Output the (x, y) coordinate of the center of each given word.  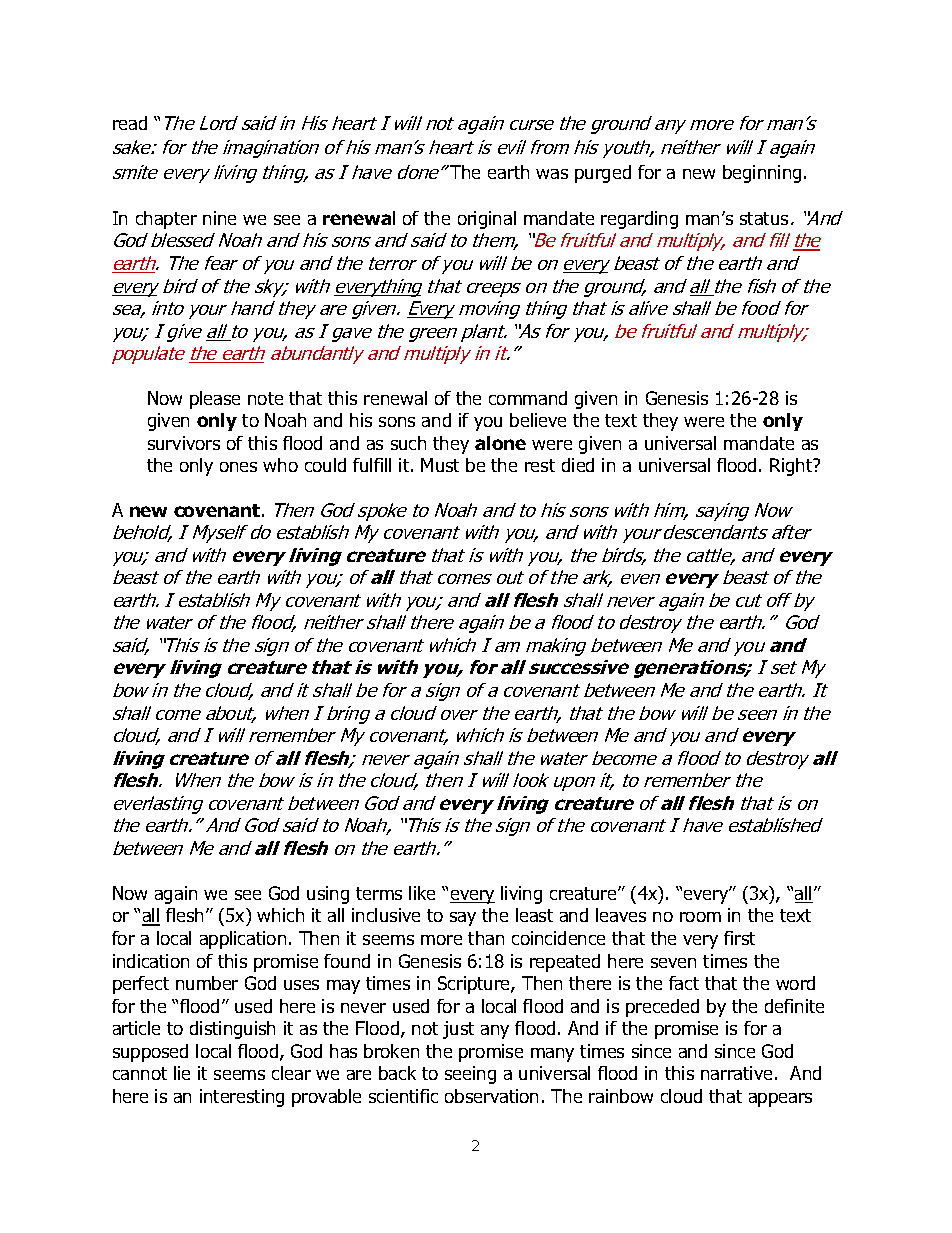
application (243, 940)
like (422, 893)
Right (792, 467)
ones (238, 467)
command (528, 398)
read (130, 123)
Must (440, 465)
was (552, 174)
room (700, 917)
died (578, 465)
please (215, 400)
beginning (762, 174)
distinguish (232, 1030)
